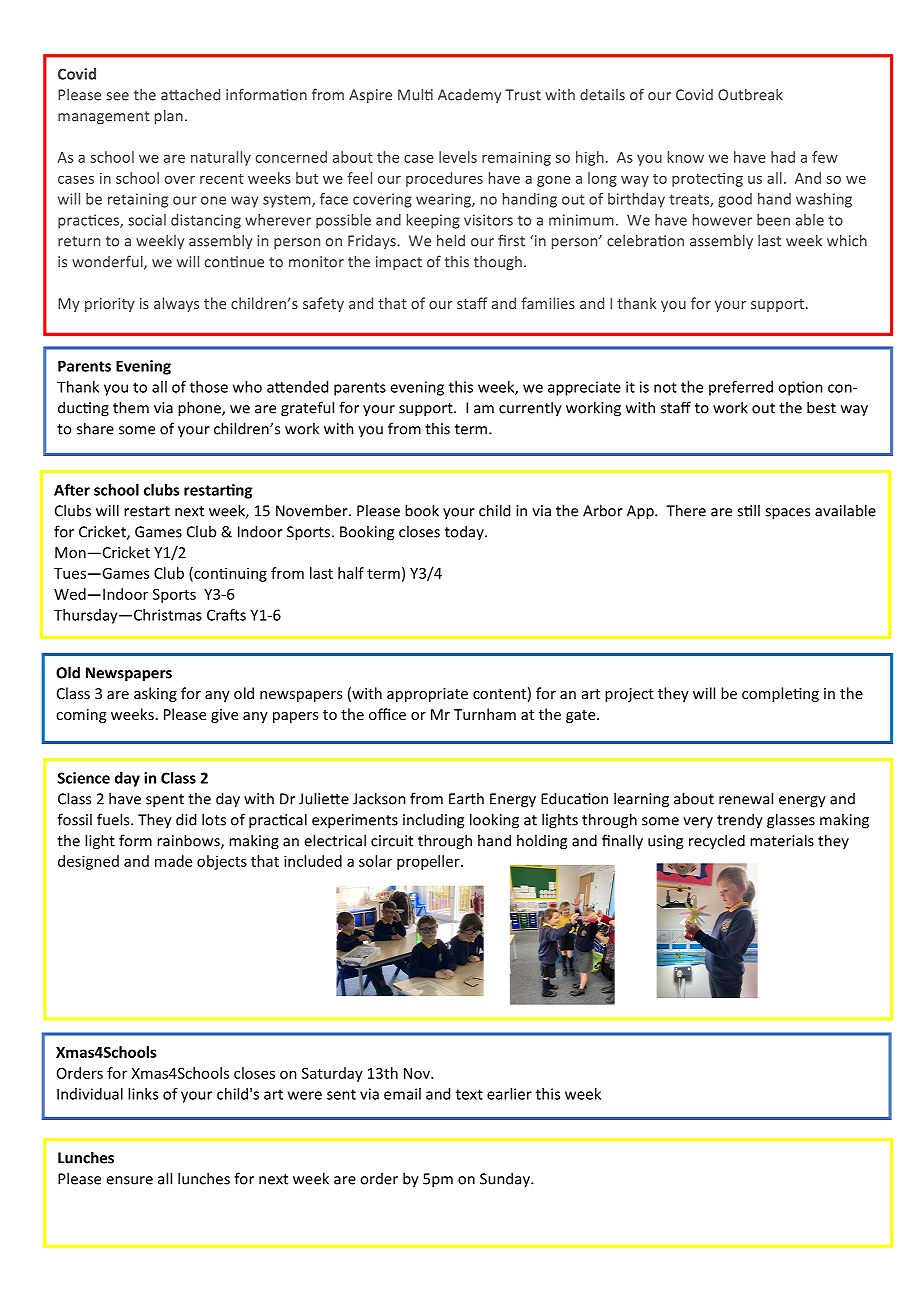  Describe the element at coordinates (465, 532) in the screenshot. I see `today` at that location.
